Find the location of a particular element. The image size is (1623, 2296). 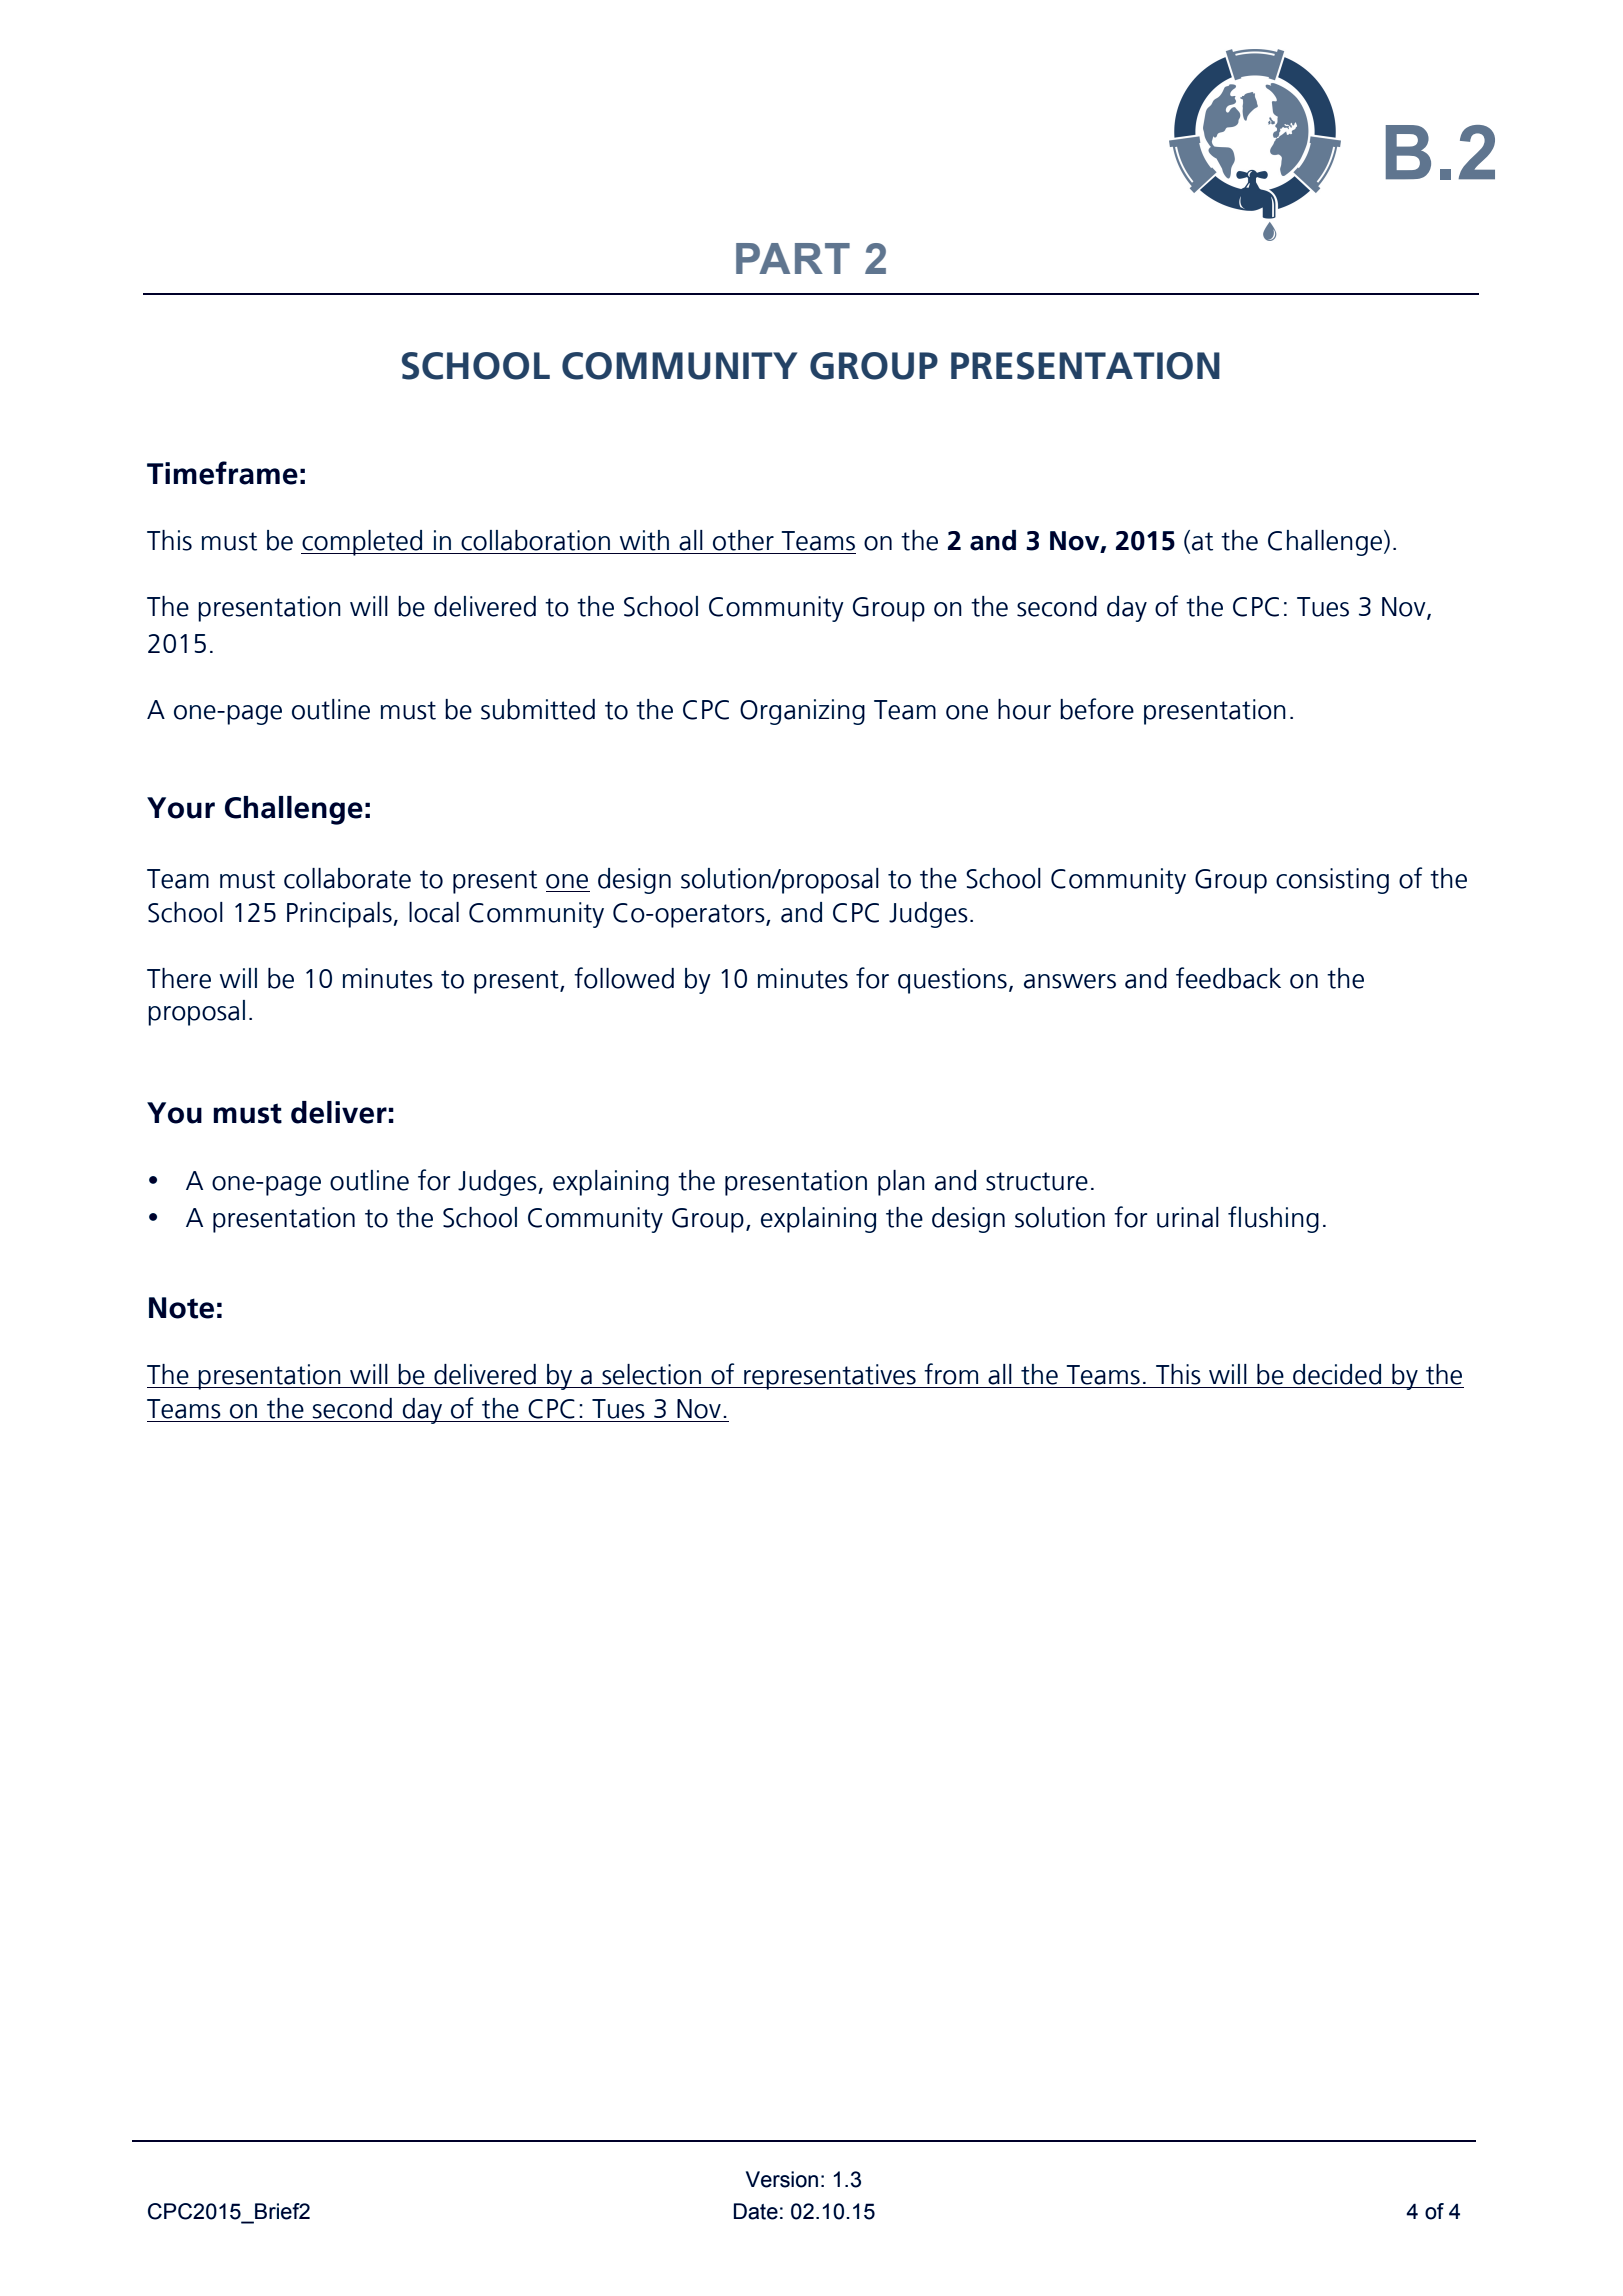

Version is located at coordinates (782, 2179).
